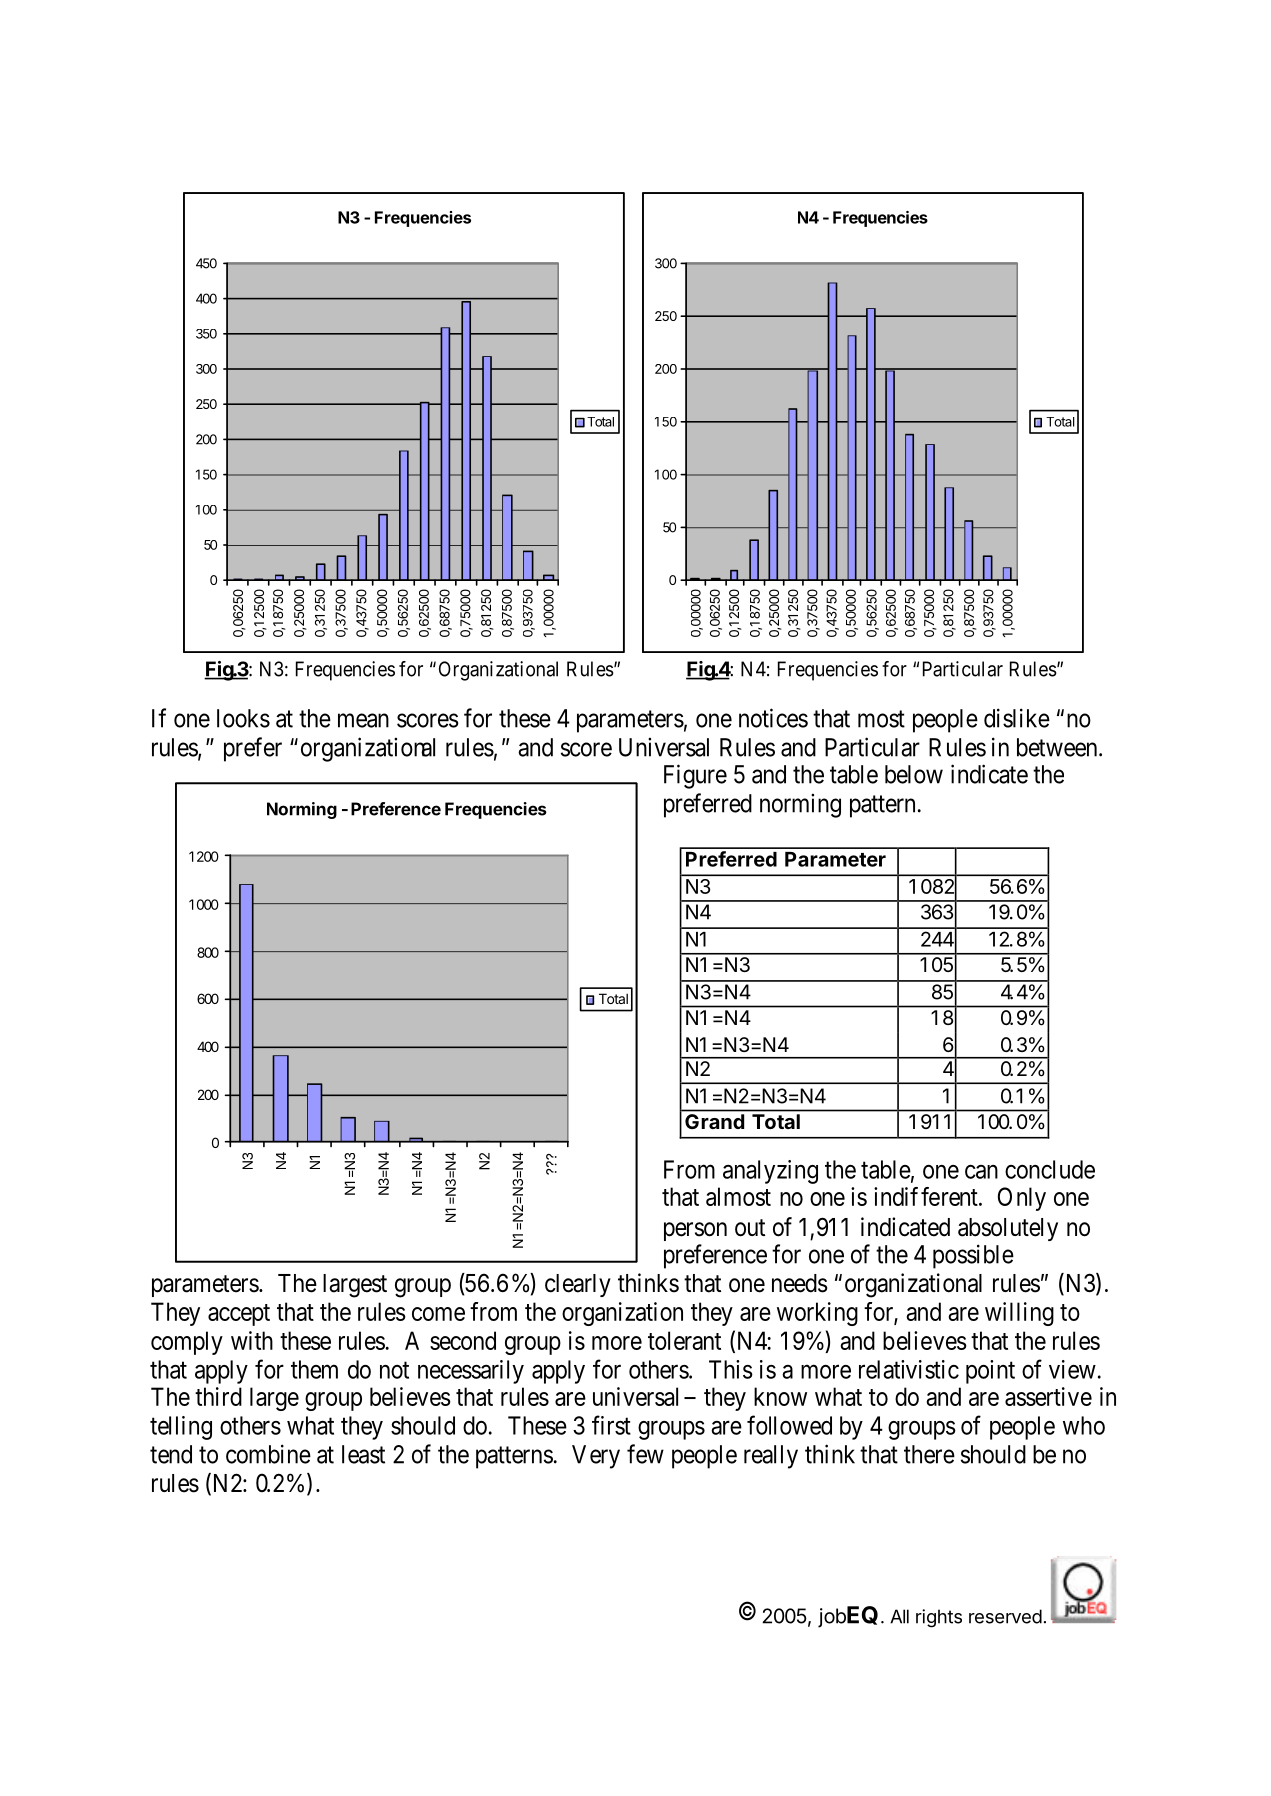 This screenshot has height=1796, width=1271. I want to click on accept, so click(239, 1315).
